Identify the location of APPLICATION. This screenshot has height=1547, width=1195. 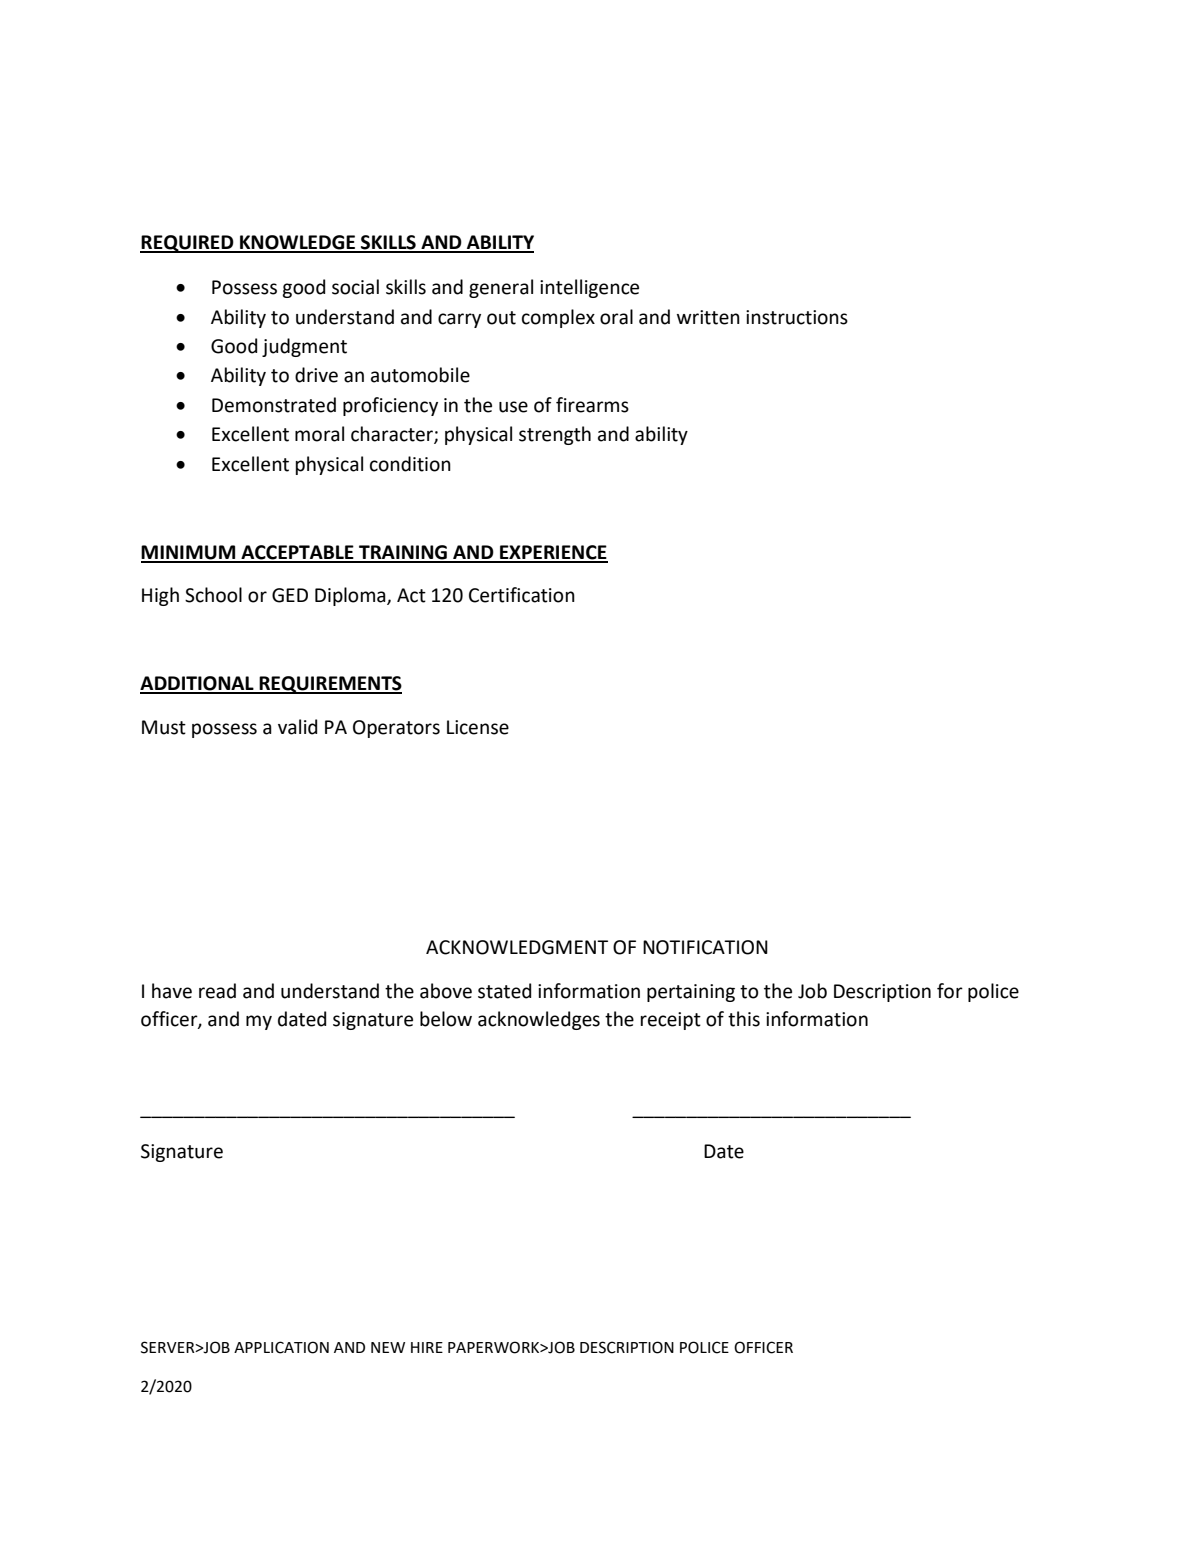
(281, 1347).
